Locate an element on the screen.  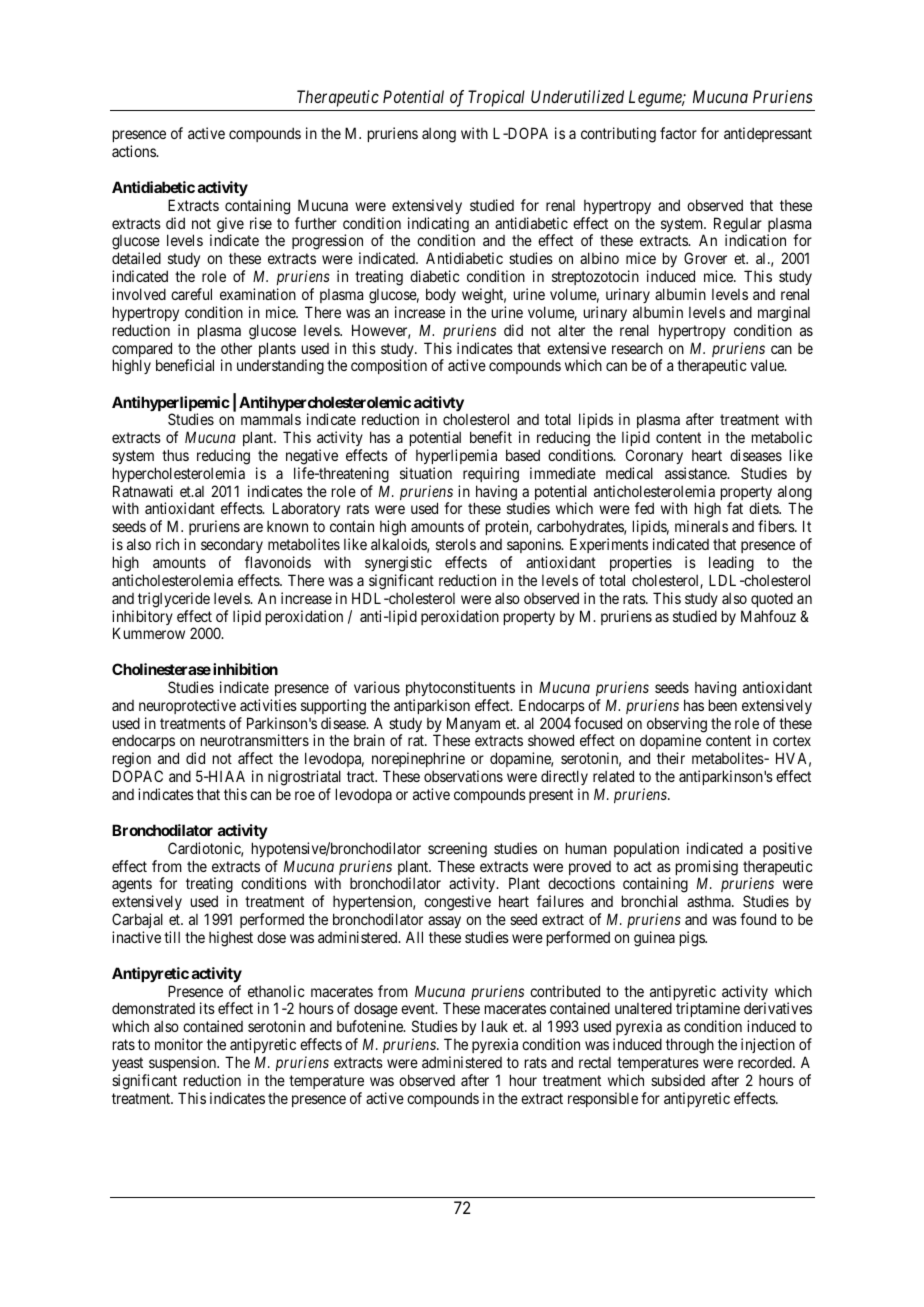
affect is located at coordinates (255, 758).
